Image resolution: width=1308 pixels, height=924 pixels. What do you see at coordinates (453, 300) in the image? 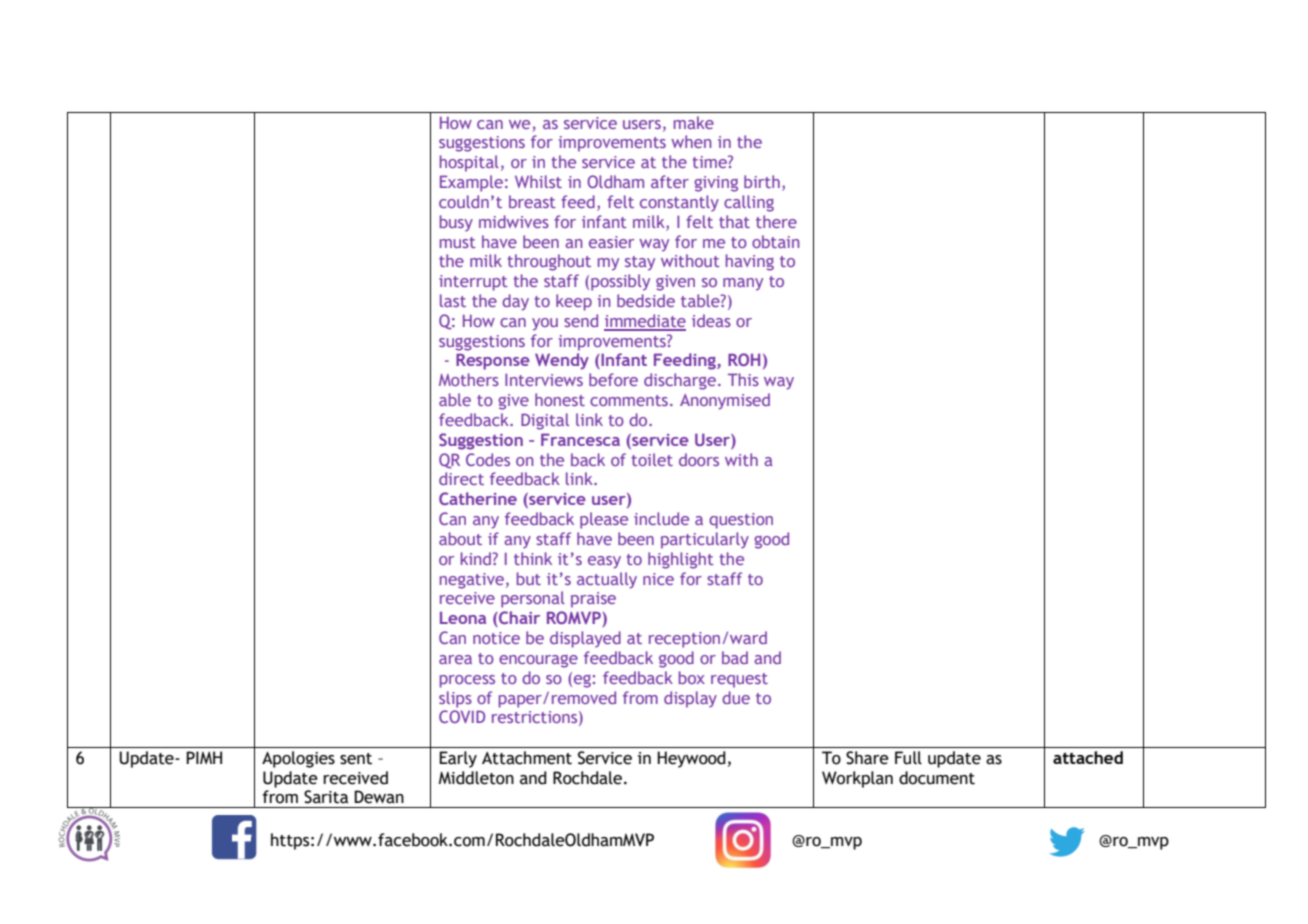
I see `last` at bounding box center [453, 300].
